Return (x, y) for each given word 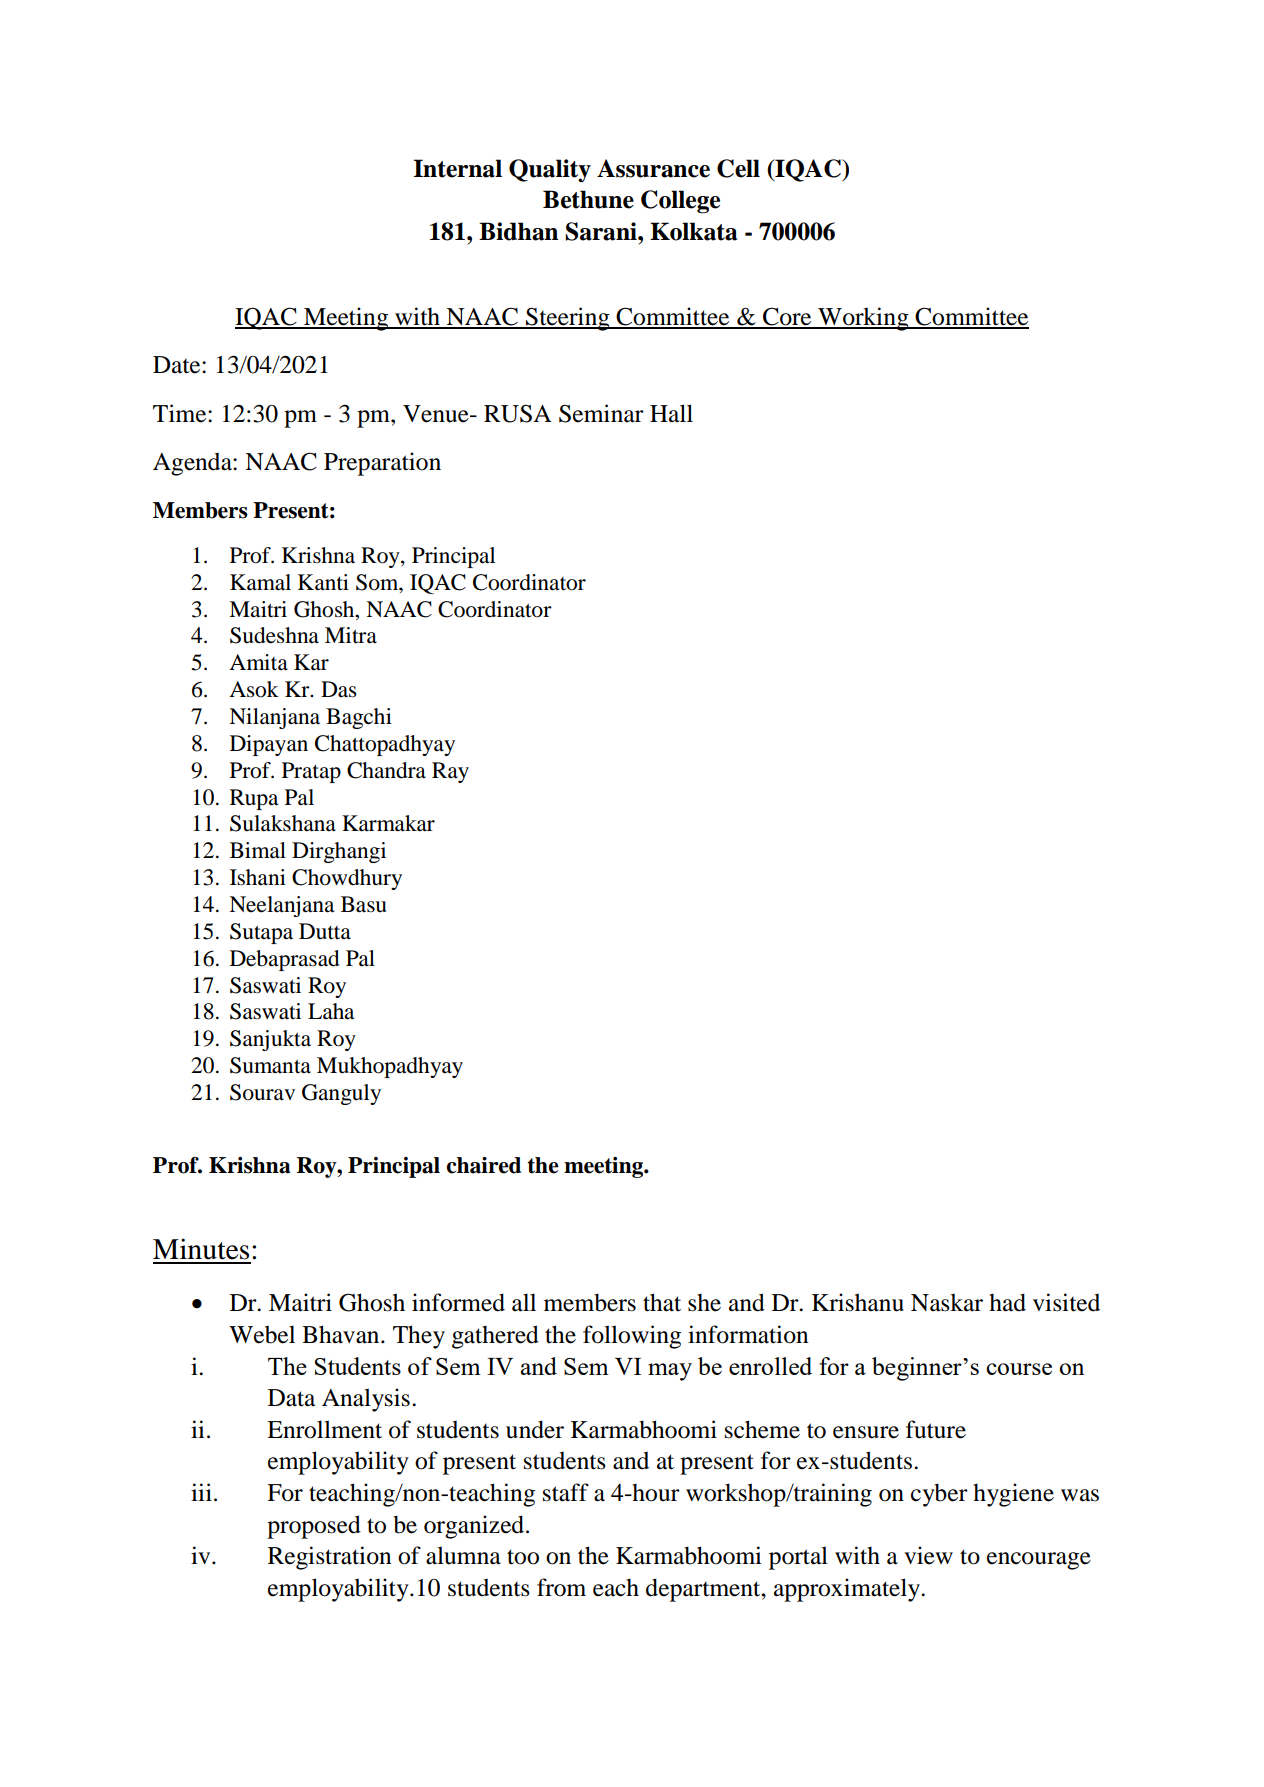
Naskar (947, 1302)
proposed (314, 1527)
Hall (671, 413)
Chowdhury (347, 879)
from (561, 1587)
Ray (450, 772)
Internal (457, 168)
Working (863, 319)
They (419, 1337)
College (680, 202)
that (662, 1302)
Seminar (601, 413)
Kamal (260, 582)
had (1007, 1302)
